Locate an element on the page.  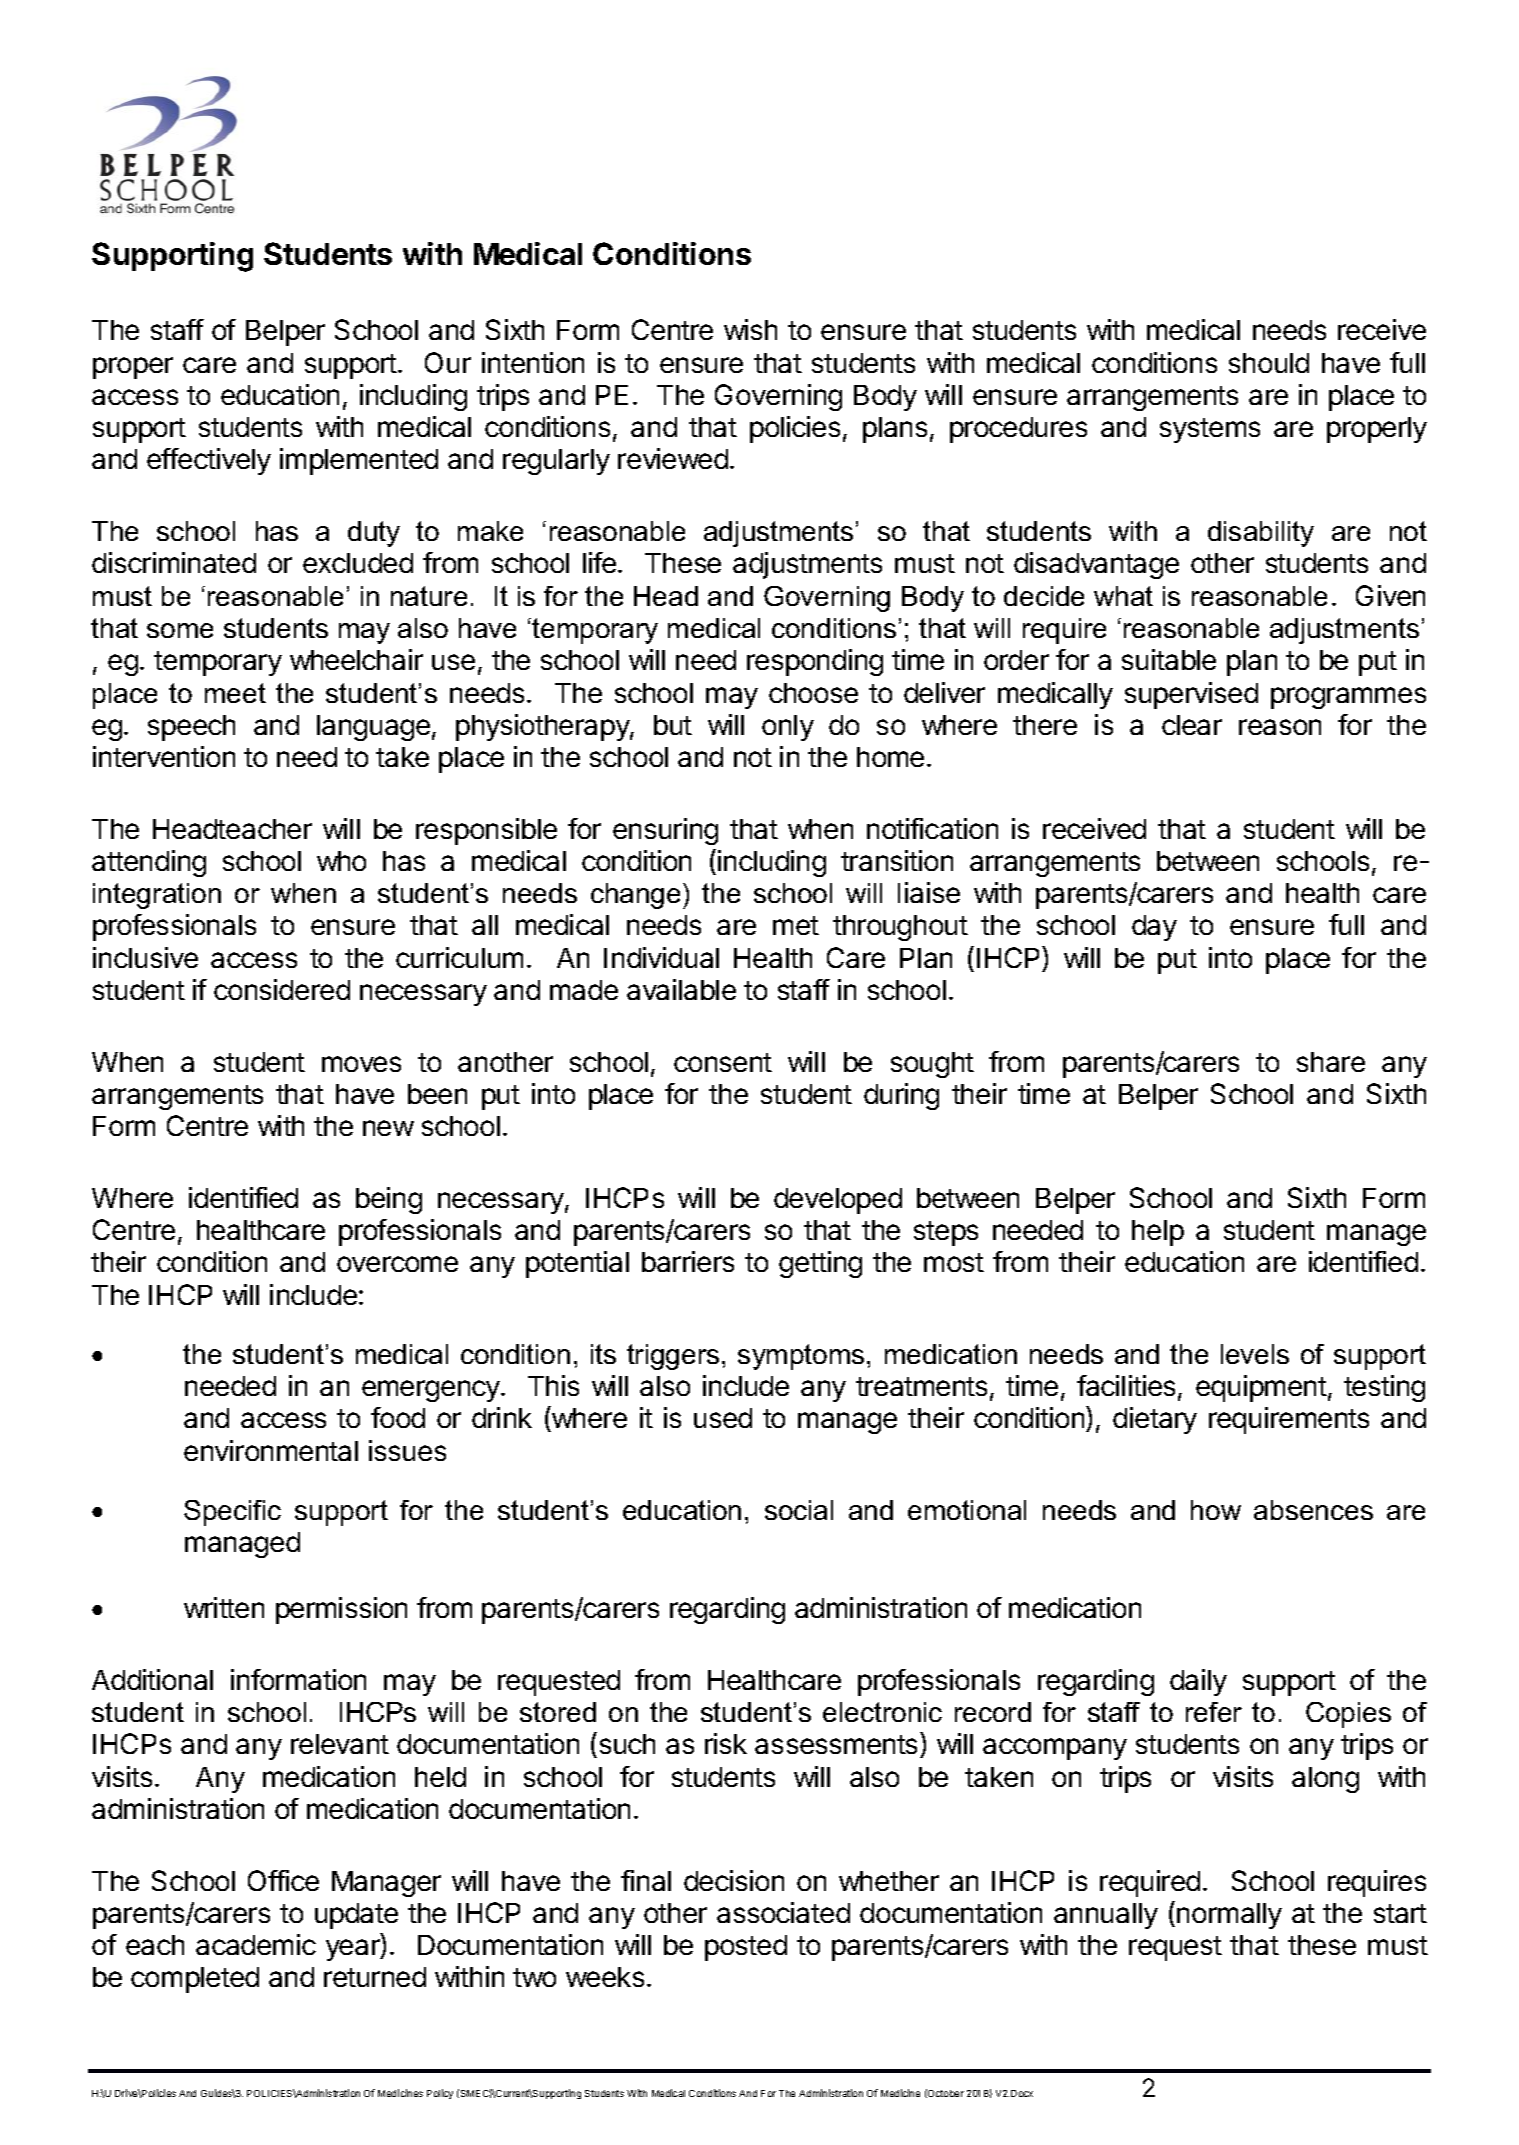
developed is located at coordinates (838, 1201).
